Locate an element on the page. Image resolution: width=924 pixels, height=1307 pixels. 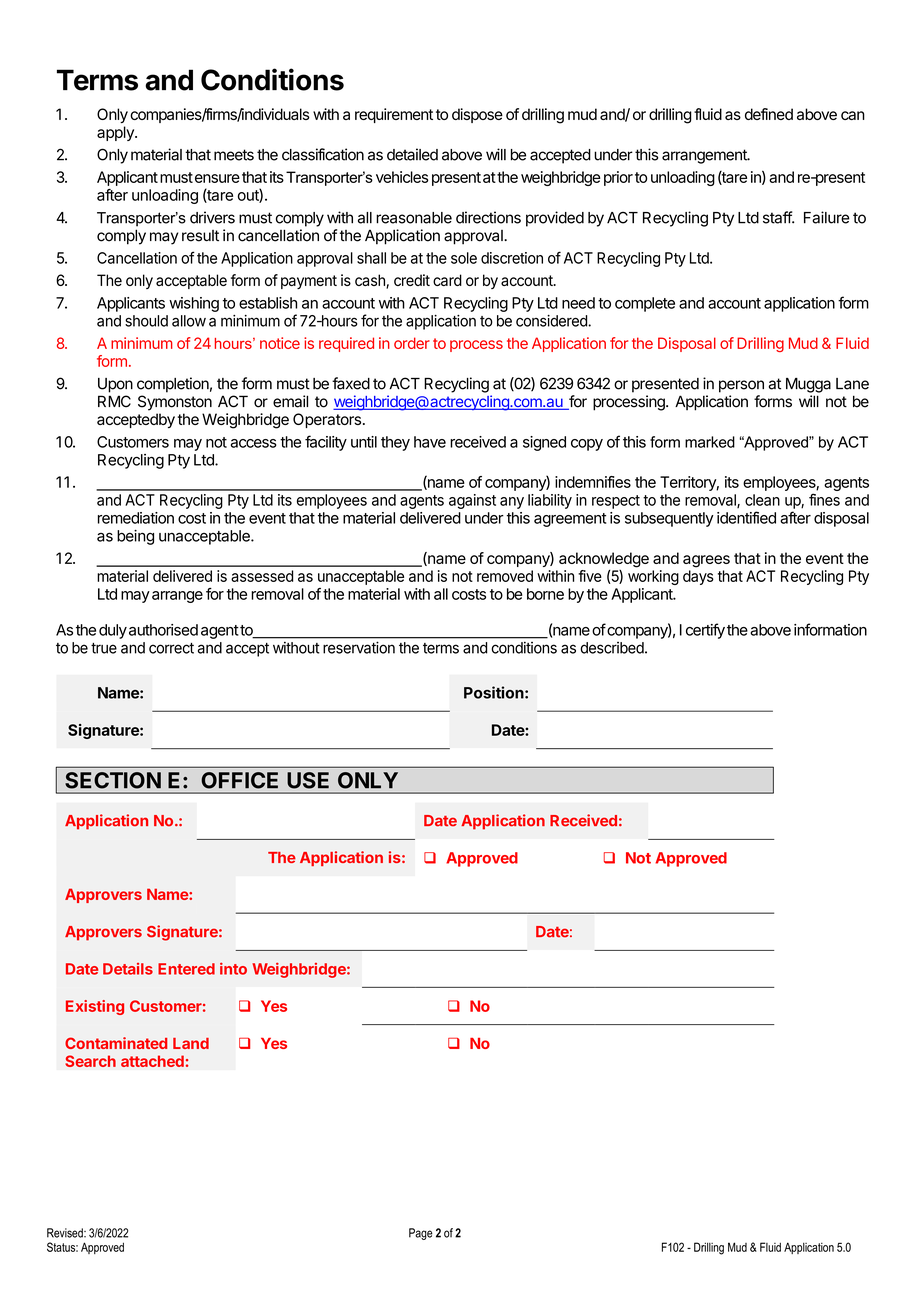
dispose is located at coordinates (477, 115).
